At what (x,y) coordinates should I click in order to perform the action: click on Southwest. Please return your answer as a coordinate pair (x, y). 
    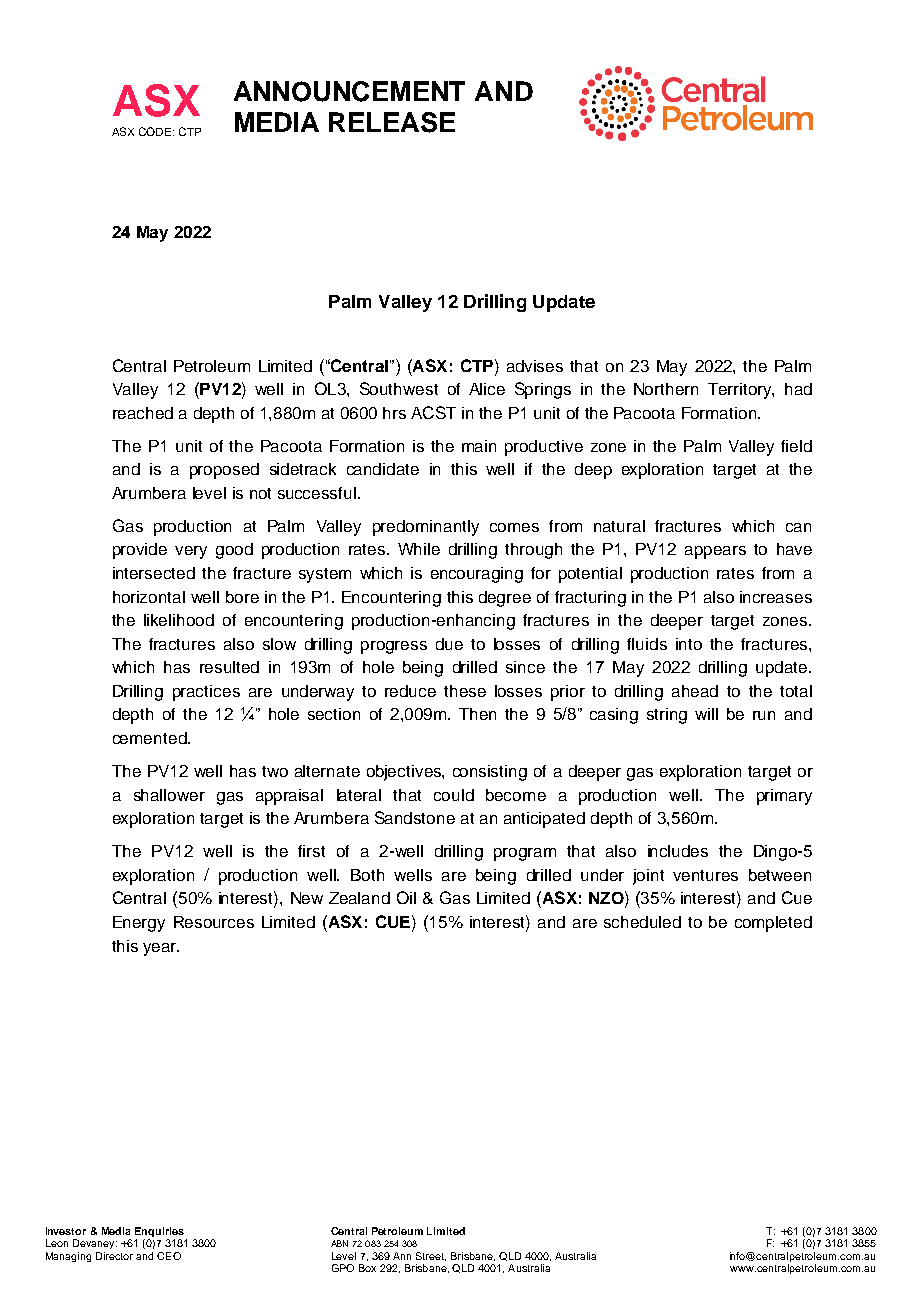
    Looking at the image, I should click on (399, 388).
